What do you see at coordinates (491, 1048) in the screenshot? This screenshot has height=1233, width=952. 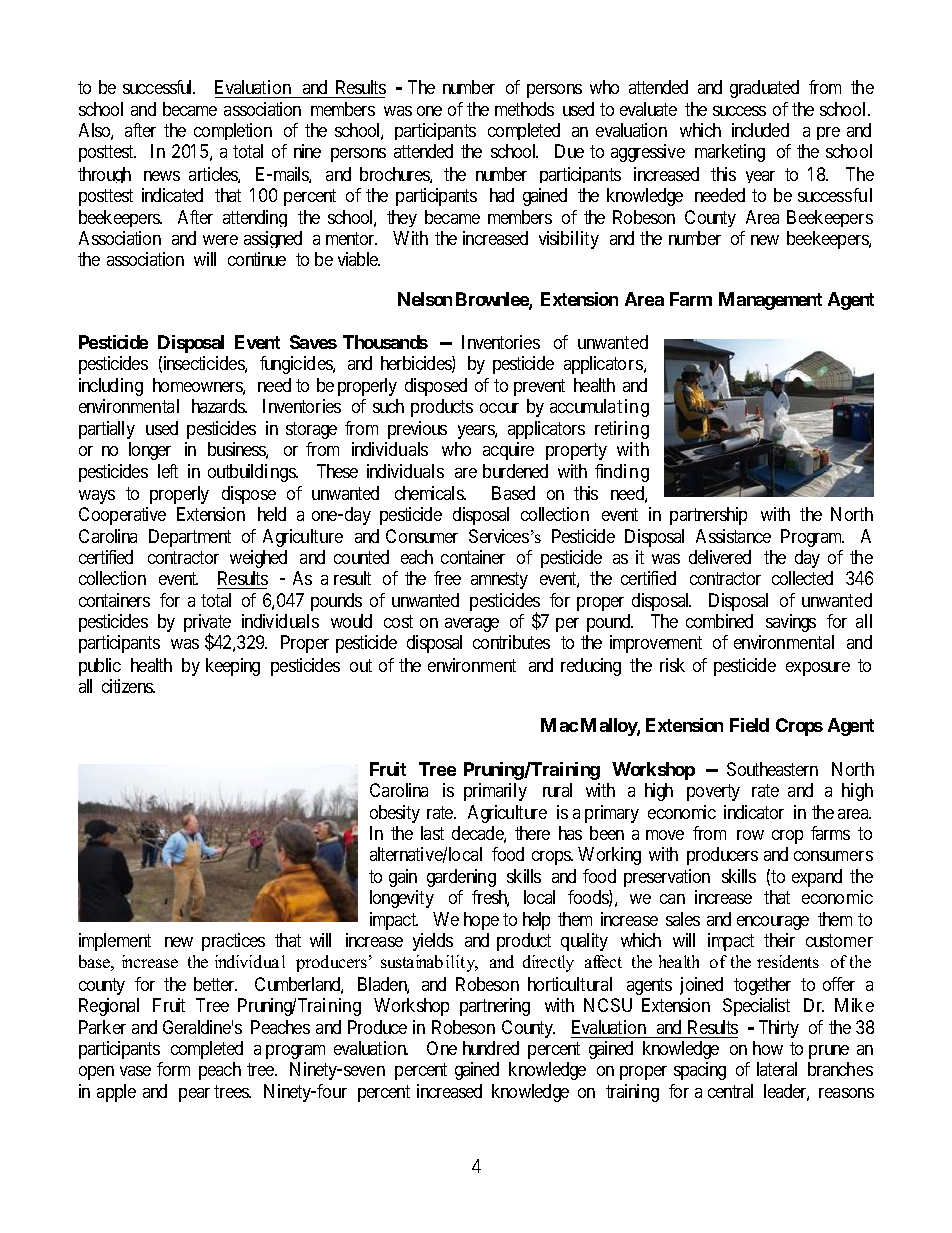 I see `hundred` at bounding box center [491, 1048].
